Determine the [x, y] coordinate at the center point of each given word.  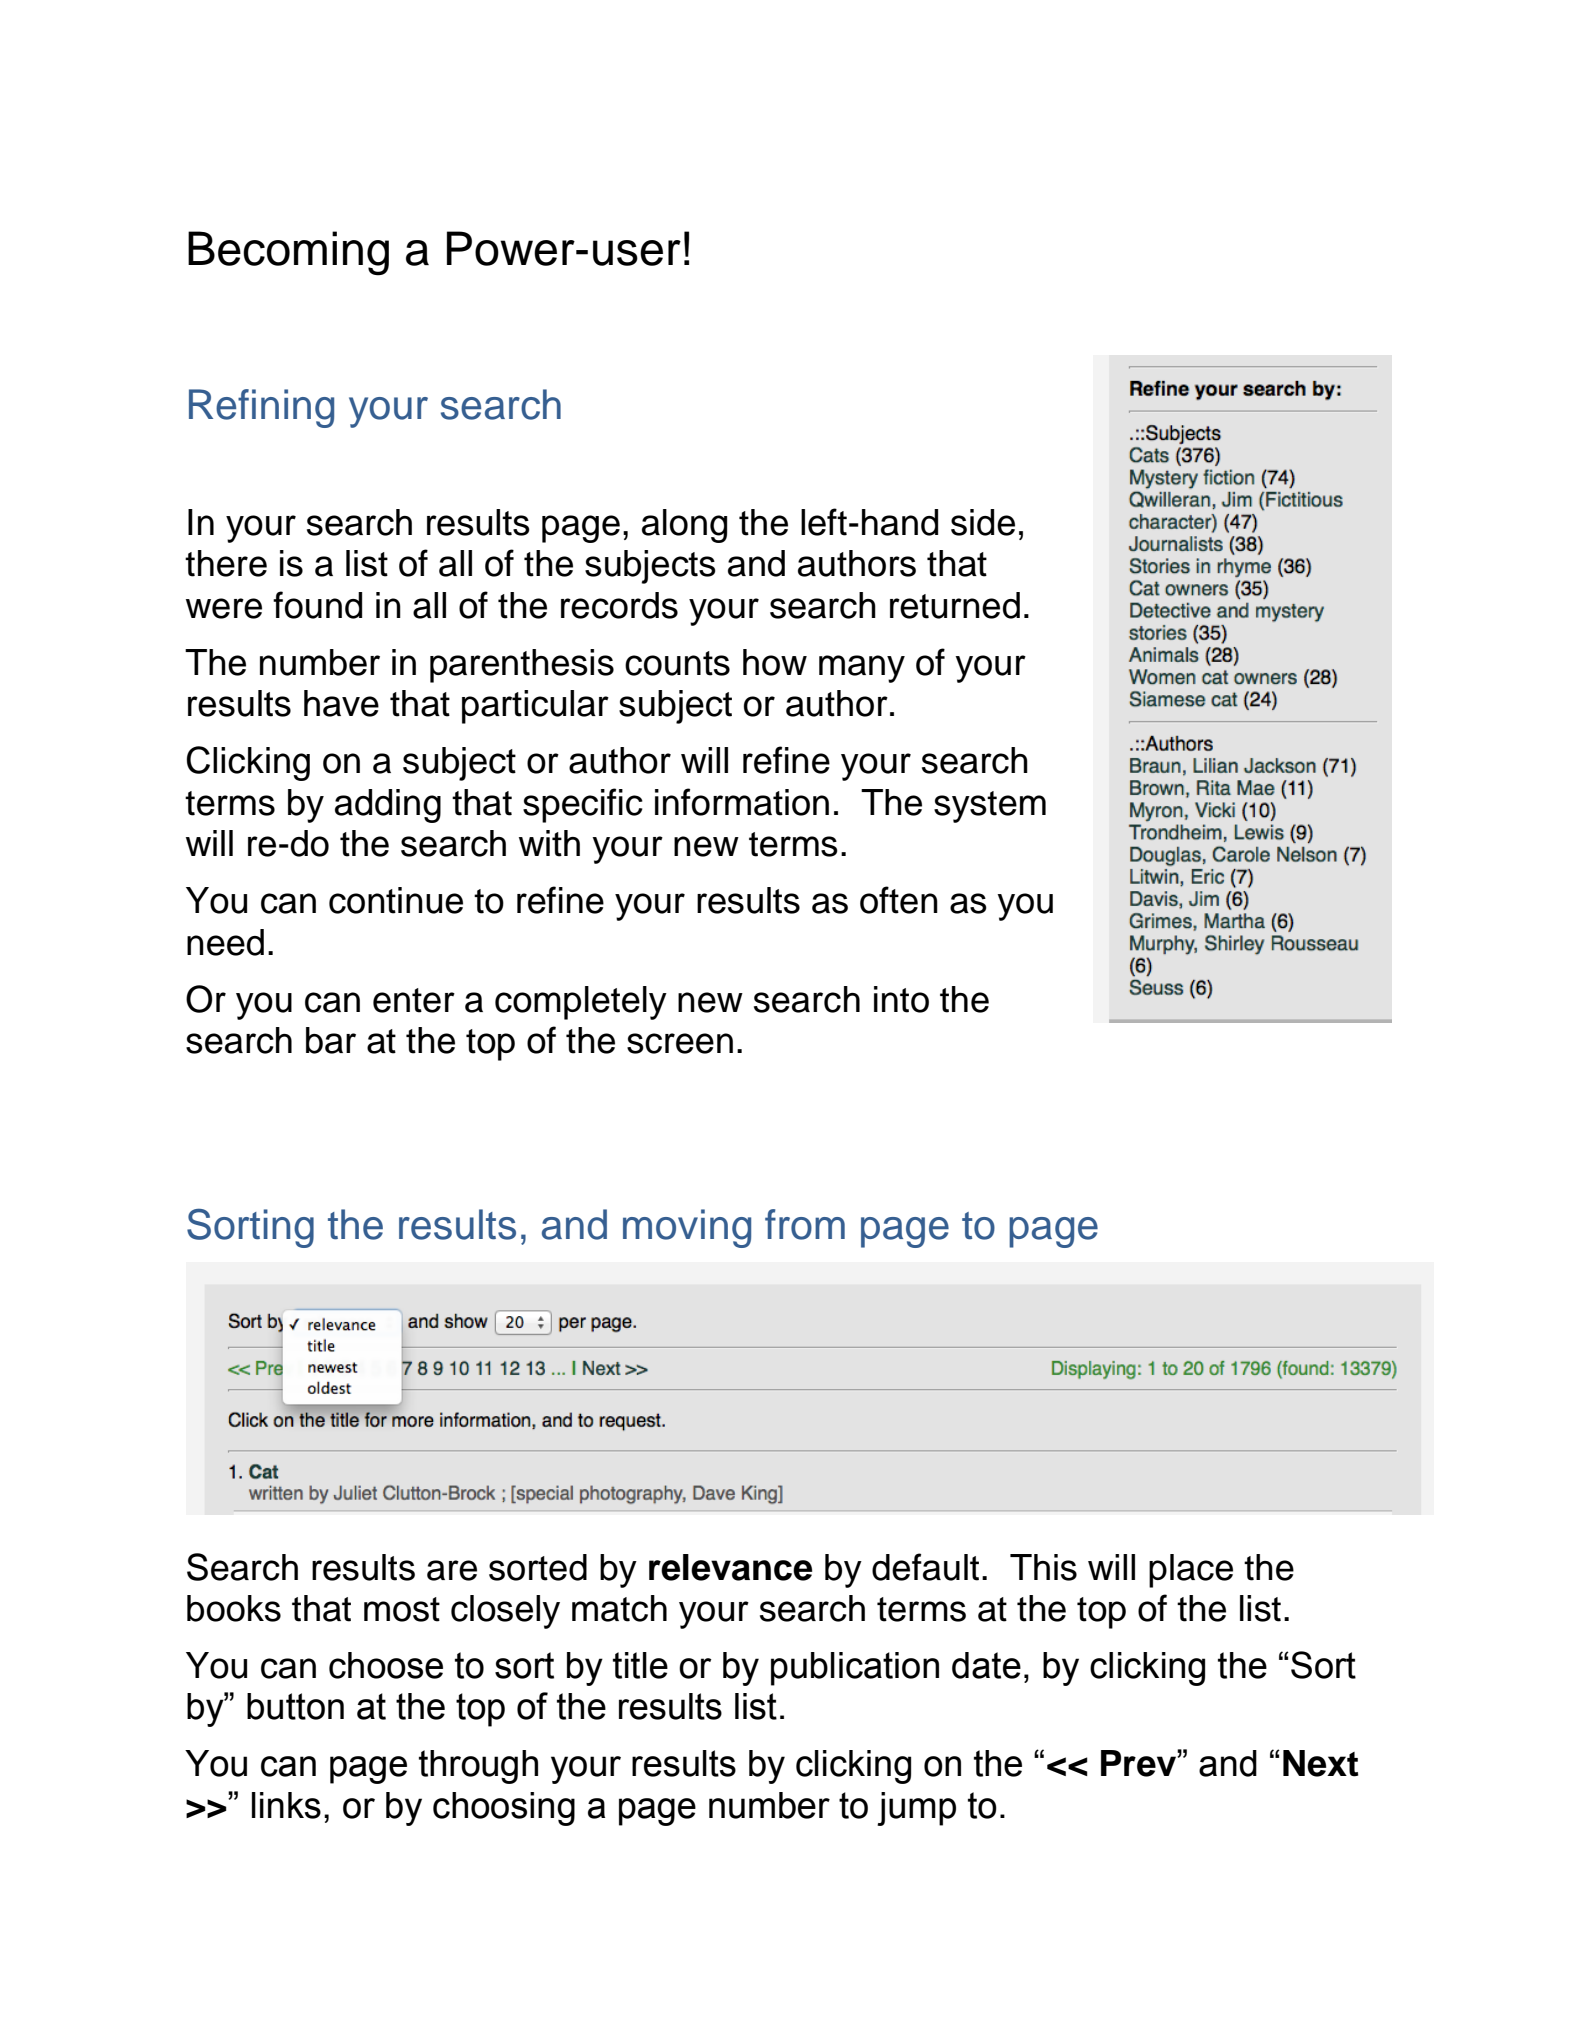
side [983, 522]
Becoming [288, 253]
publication [855, 1669]
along [684, 526]
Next [1320, 1763]
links [286, 1805]
